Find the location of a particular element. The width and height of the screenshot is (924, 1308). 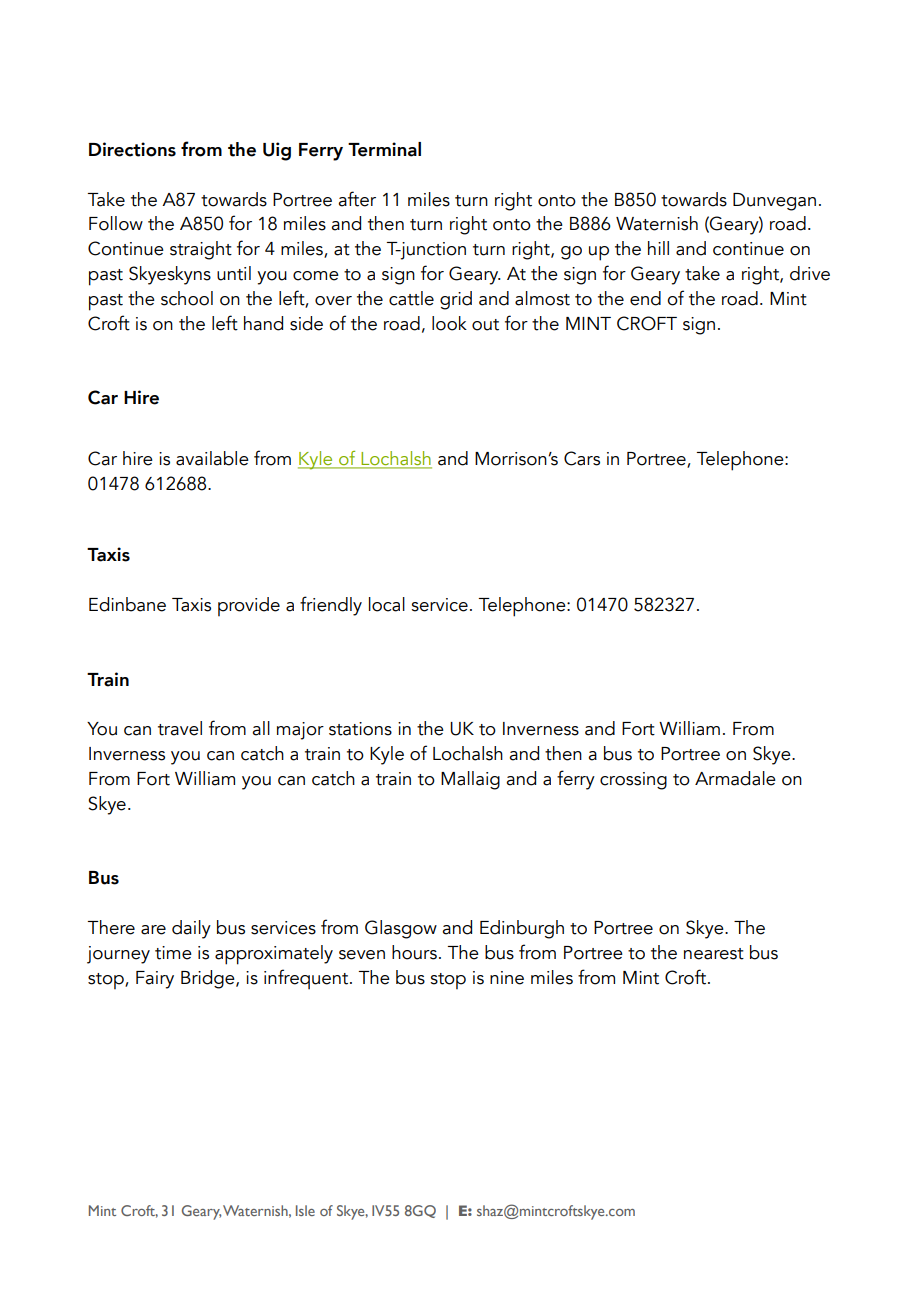

local is located at coordinates (387, 604).
